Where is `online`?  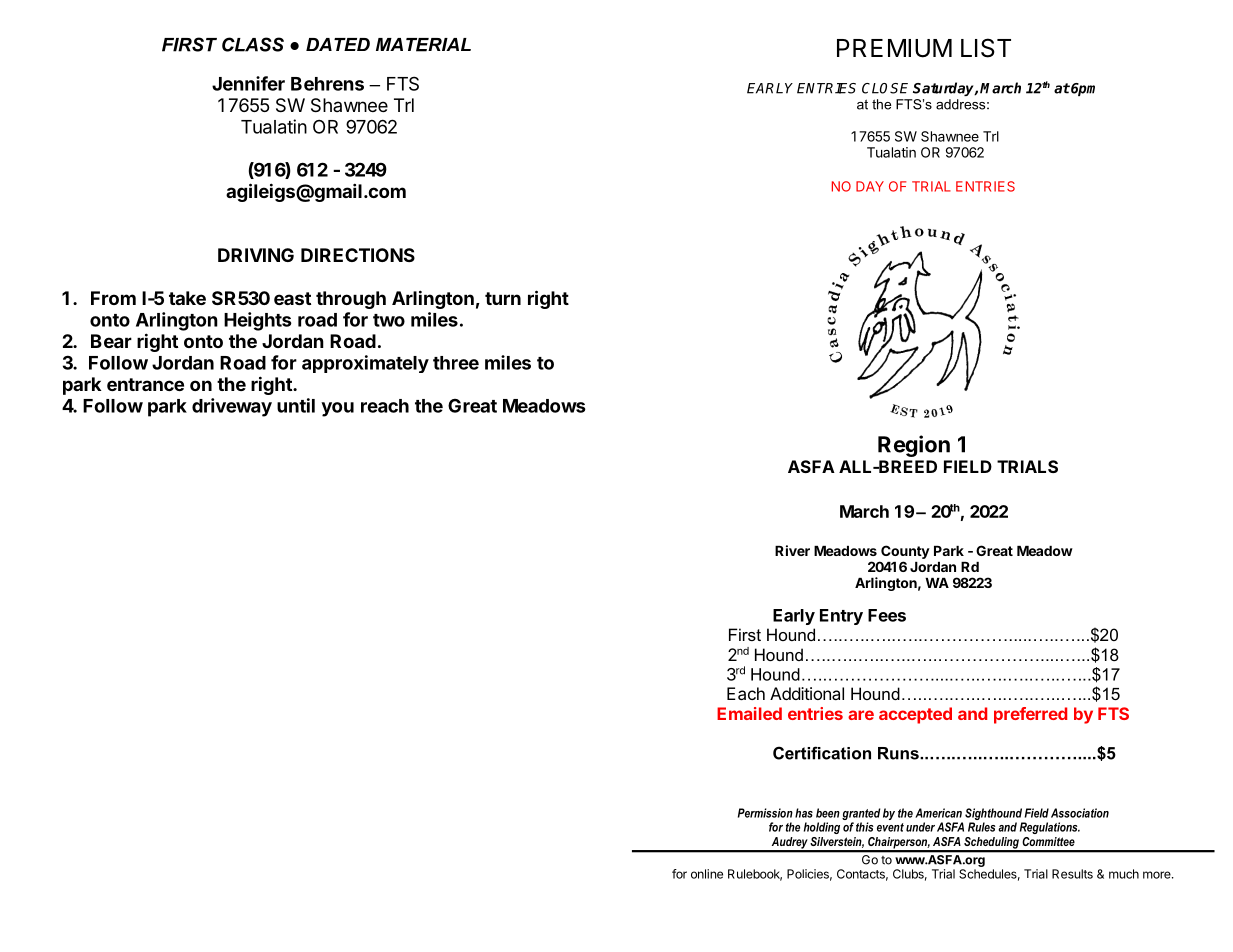
online is located at coordinates (707, 874).
